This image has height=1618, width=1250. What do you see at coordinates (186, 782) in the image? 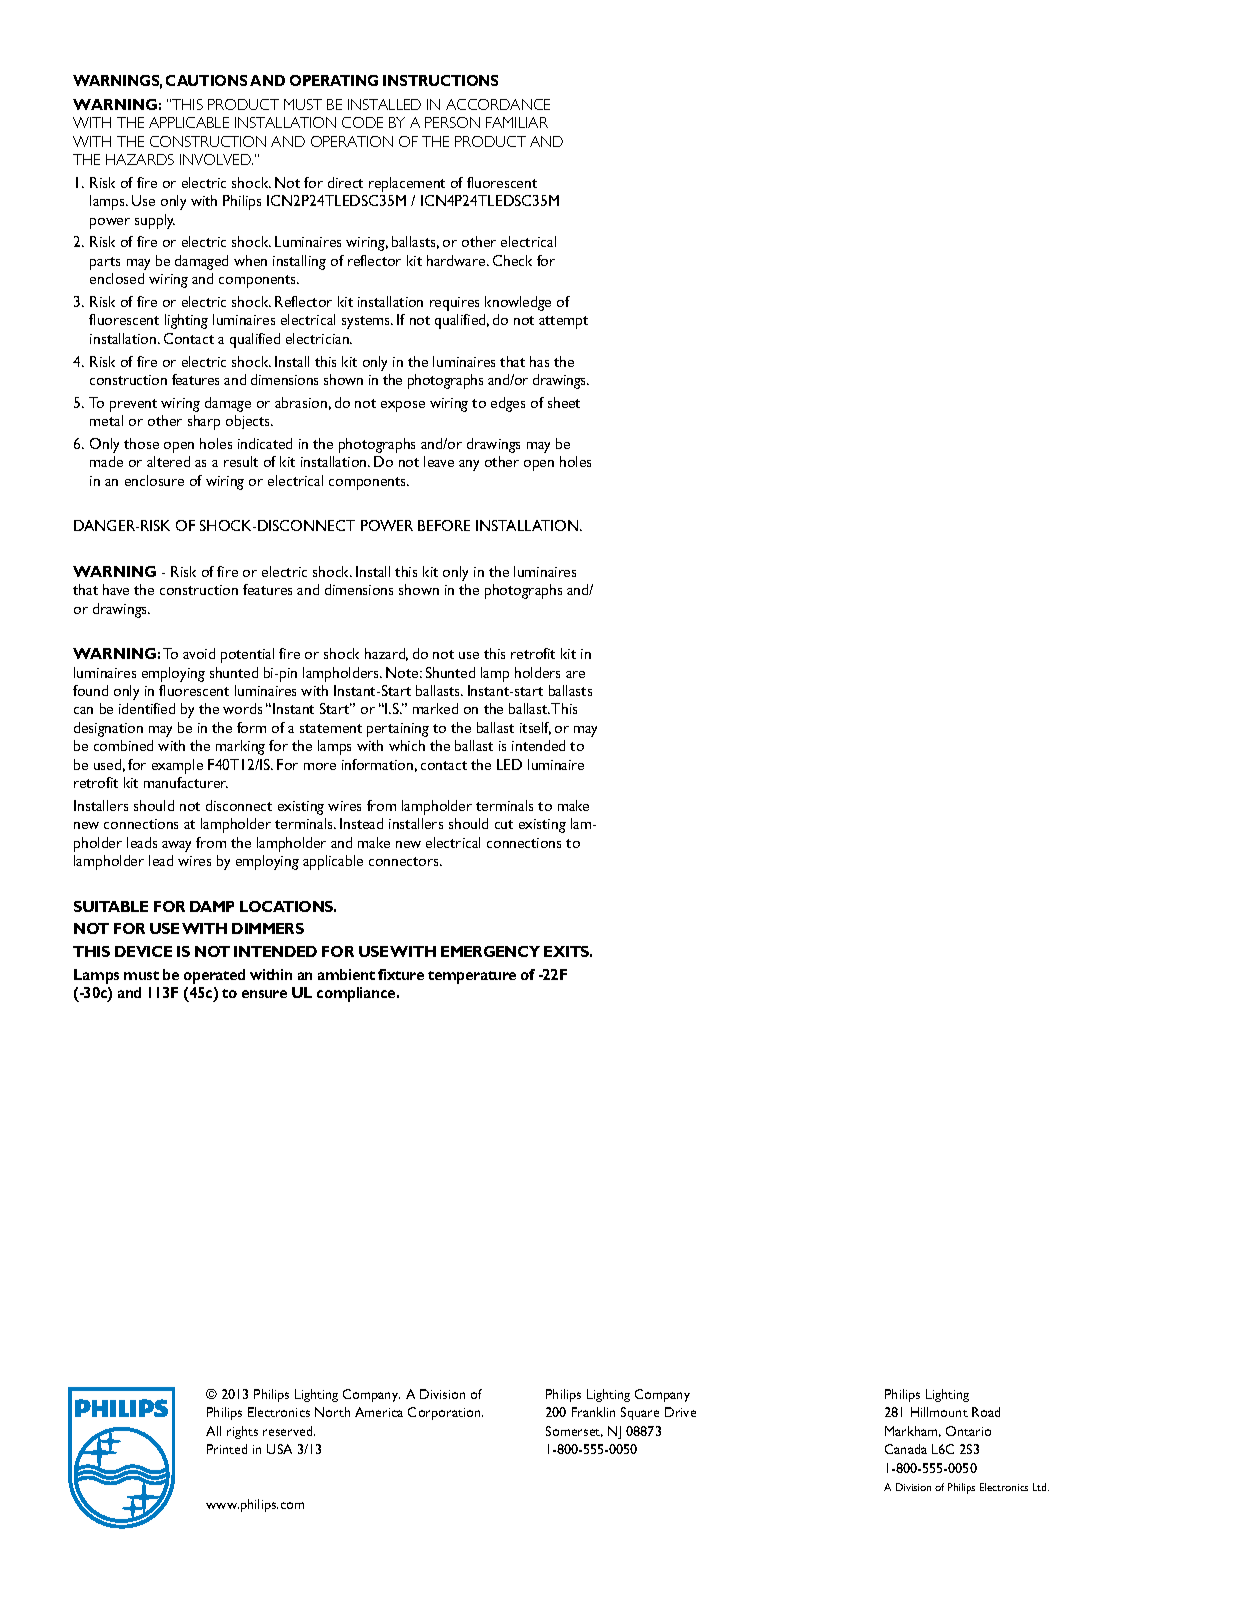
I see `manufacturer` at bounding box center [186, 782].
